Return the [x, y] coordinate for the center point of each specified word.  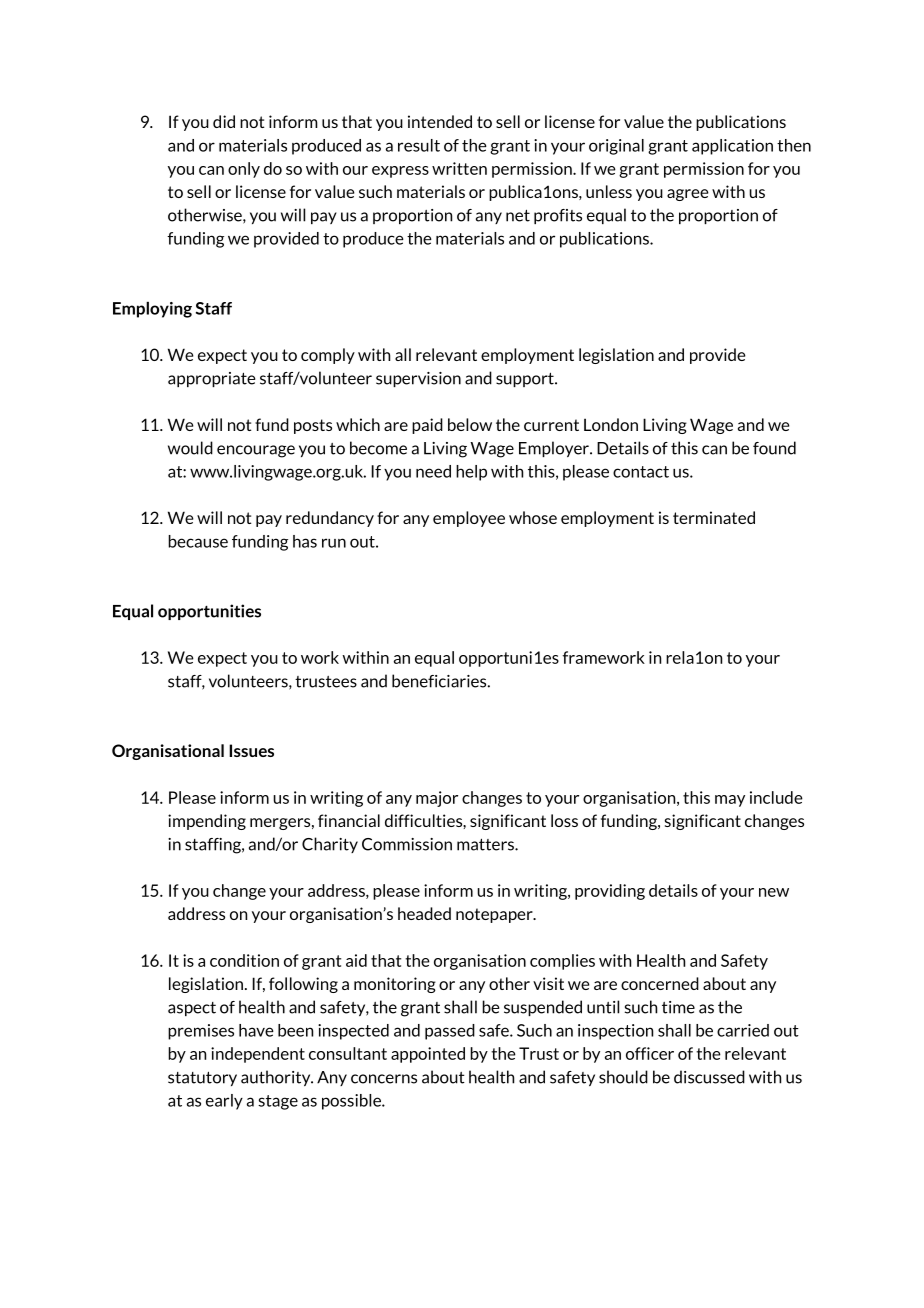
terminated [714, 517]
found [774, 448]
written [459, 168]
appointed [428, 1055]
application [732, 147]
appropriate [211, 379]
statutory [202, 1078]
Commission [407, 844]
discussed [709, 1077]
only [244, 170]
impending [207, 822]
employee [469, 519]
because [198, 541]
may [730, 801]
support [526, 379]
